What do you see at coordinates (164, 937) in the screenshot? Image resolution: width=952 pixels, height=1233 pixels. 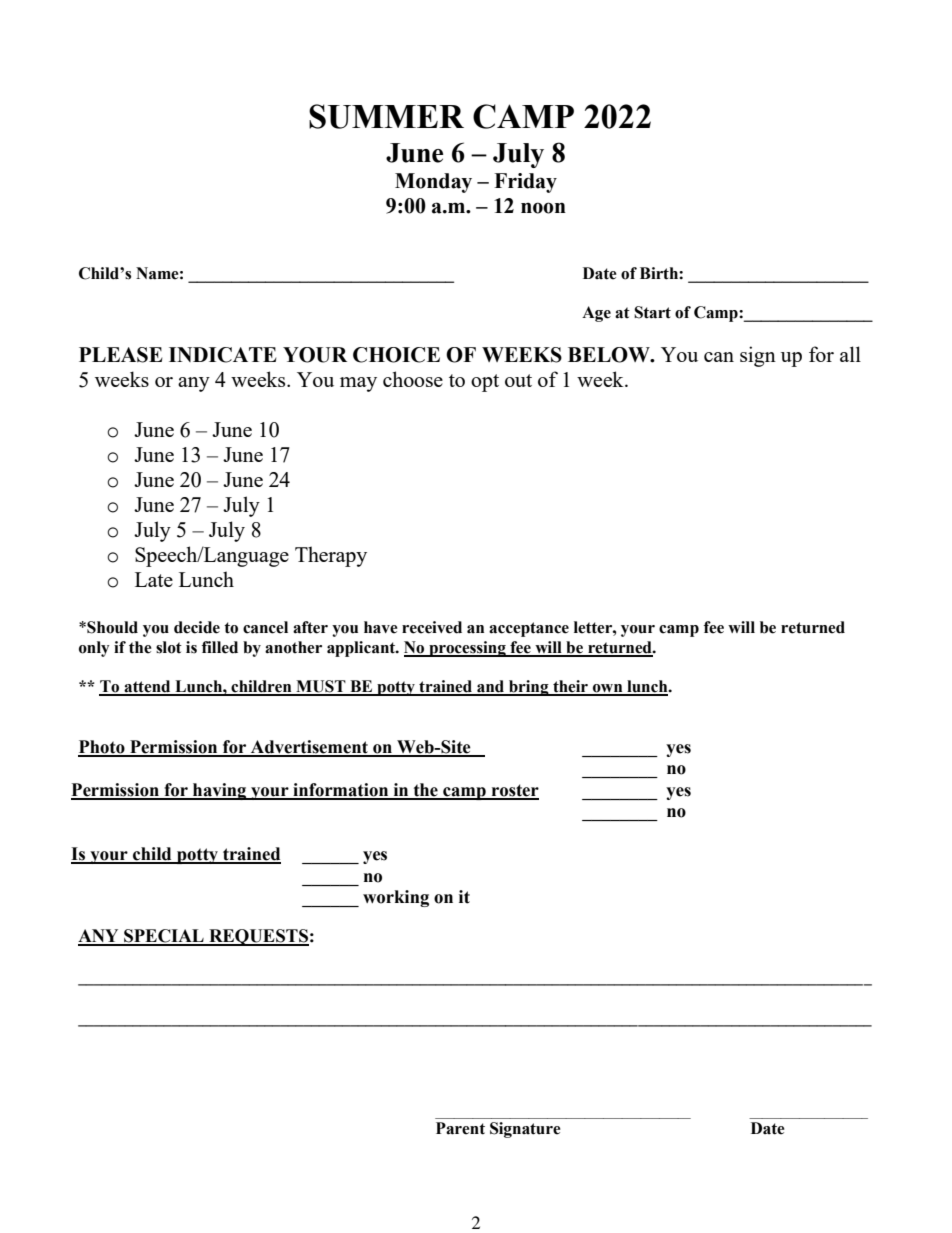 I see `SPECIAL` at bounding box center [164, 937].
